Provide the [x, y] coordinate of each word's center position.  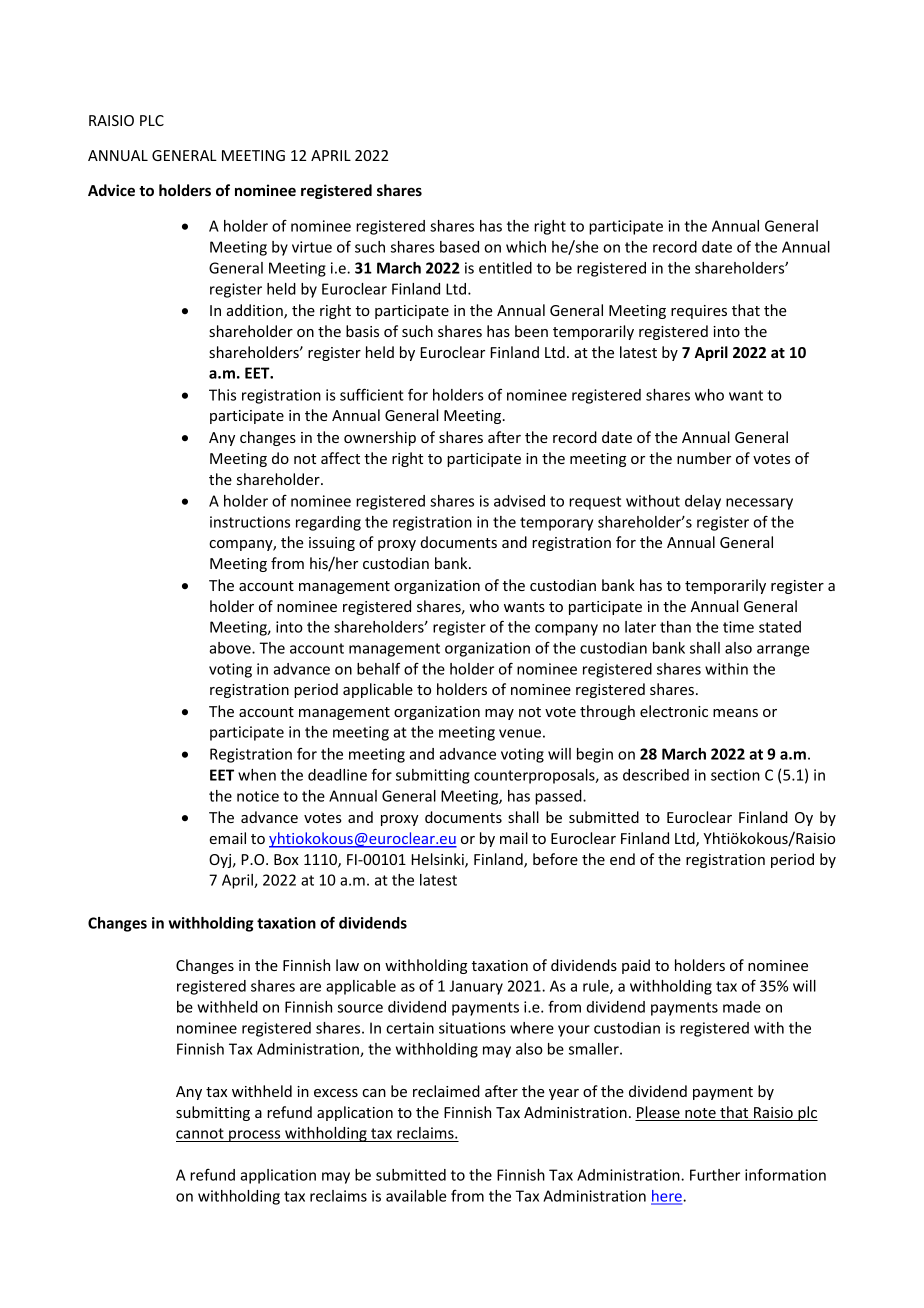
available [416, 1196]
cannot [201, 1135]
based [459, 247]
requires [699, 312]
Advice [111, 190]
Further [715, 1175]
